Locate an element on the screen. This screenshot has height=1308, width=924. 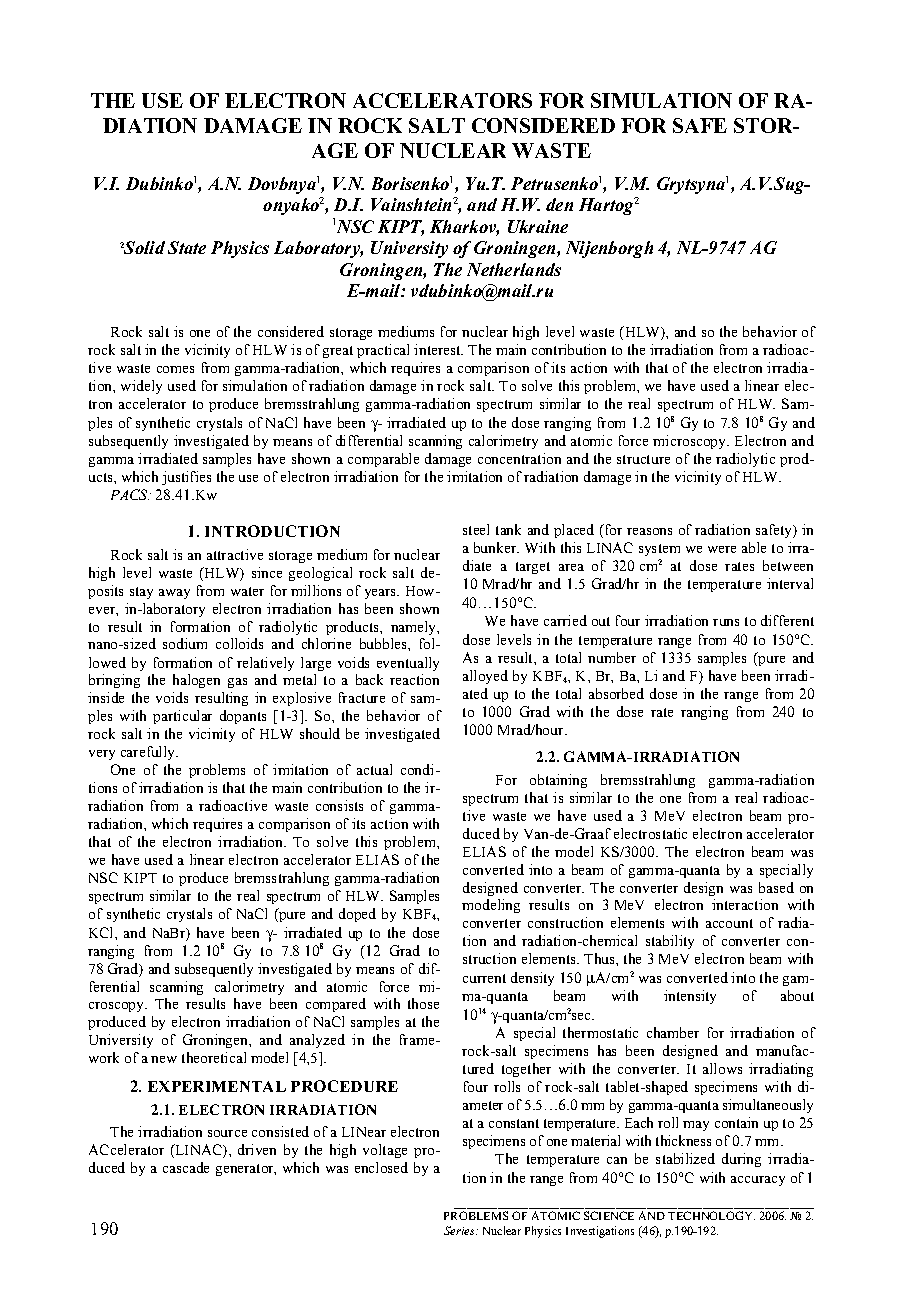
structure is located at coordinates (643, 459).
